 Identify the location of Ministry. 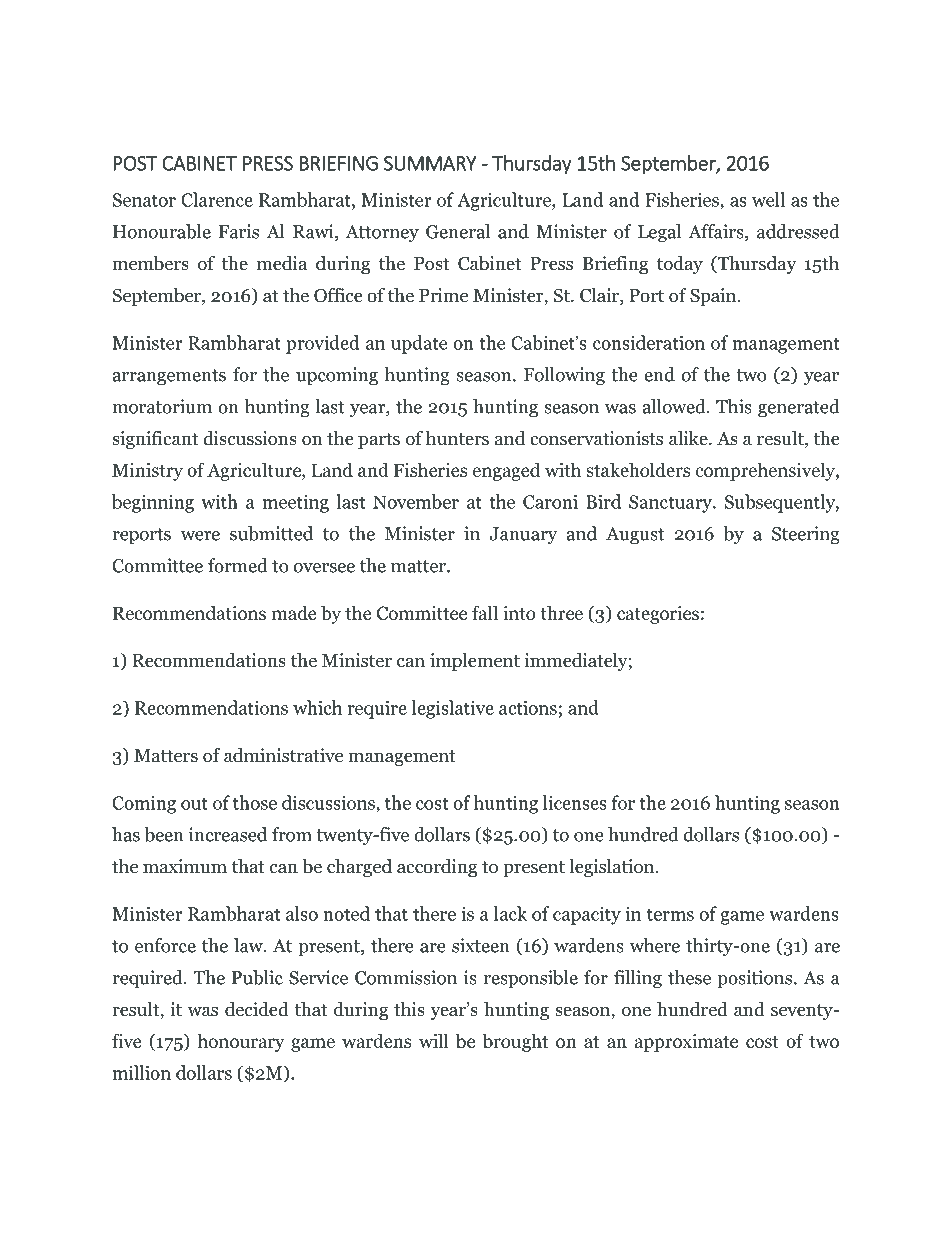
(147, 472).
